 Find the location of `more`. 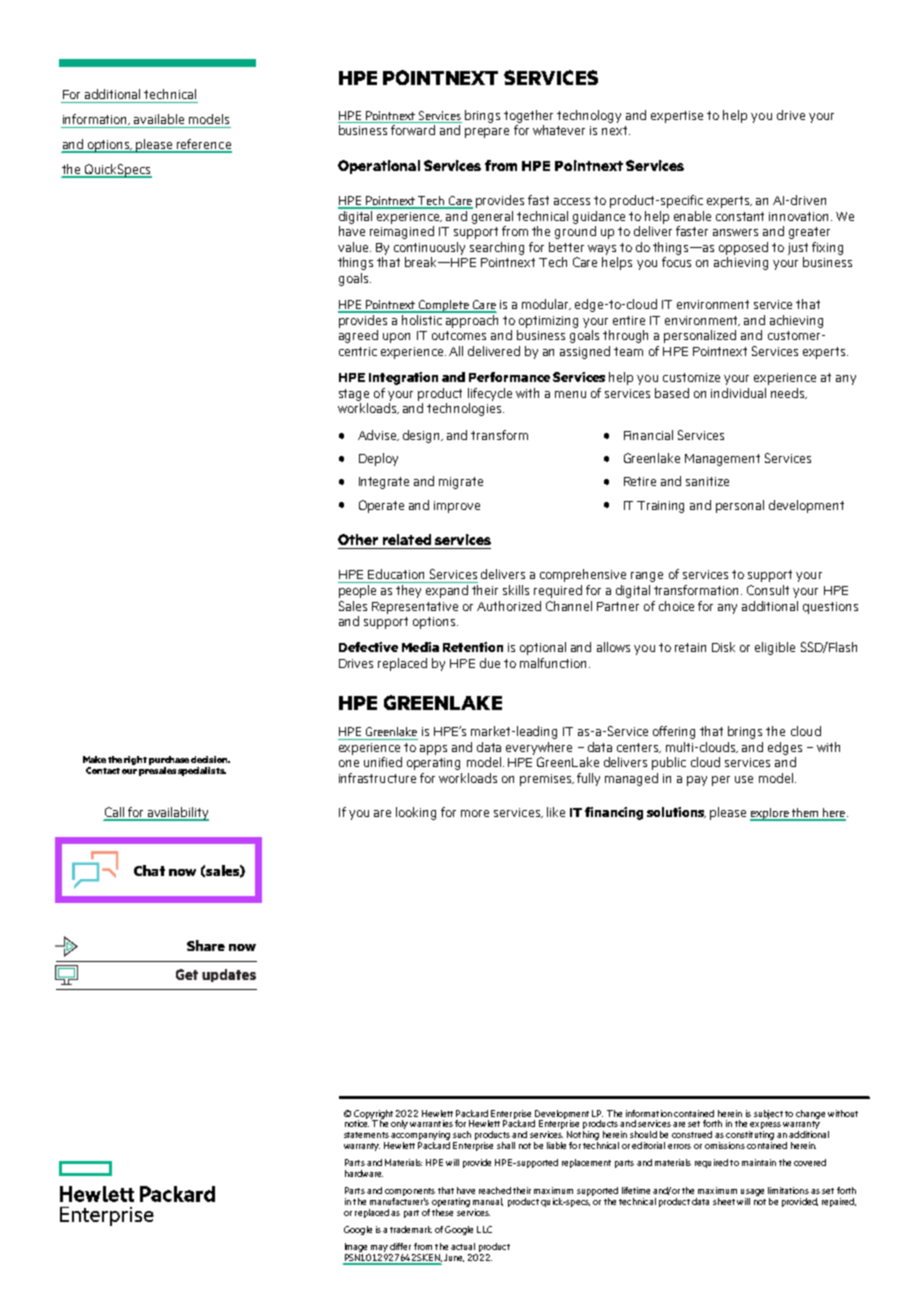

more is located at coordinates (475, 813).
